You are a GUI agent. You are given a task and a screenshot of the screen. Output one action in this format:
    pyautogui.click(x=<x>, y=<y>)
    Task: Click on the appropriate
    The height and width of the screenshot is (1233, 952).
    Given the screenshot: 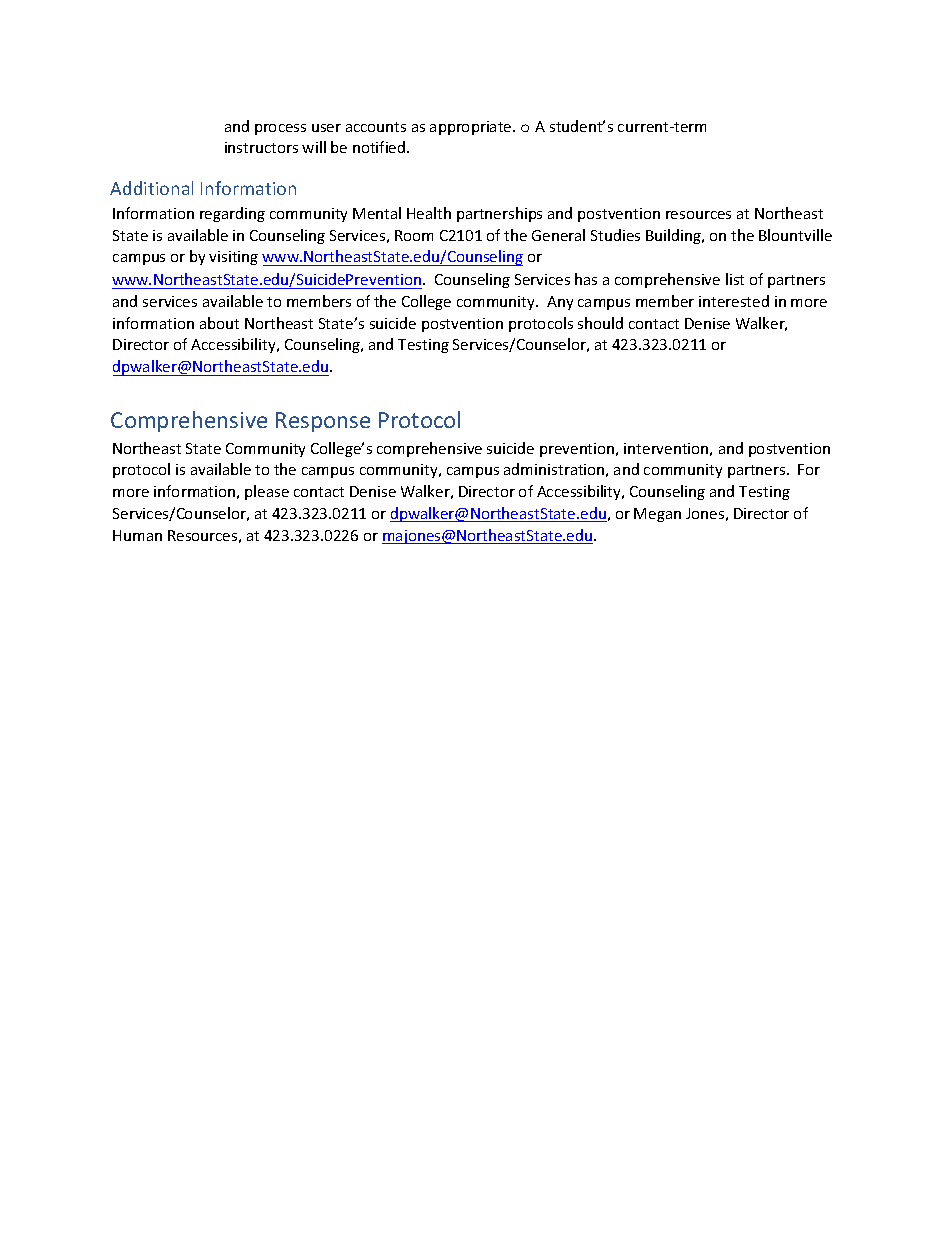 What is the action you would take?
    pyautogui.click(x=472, y=128)
